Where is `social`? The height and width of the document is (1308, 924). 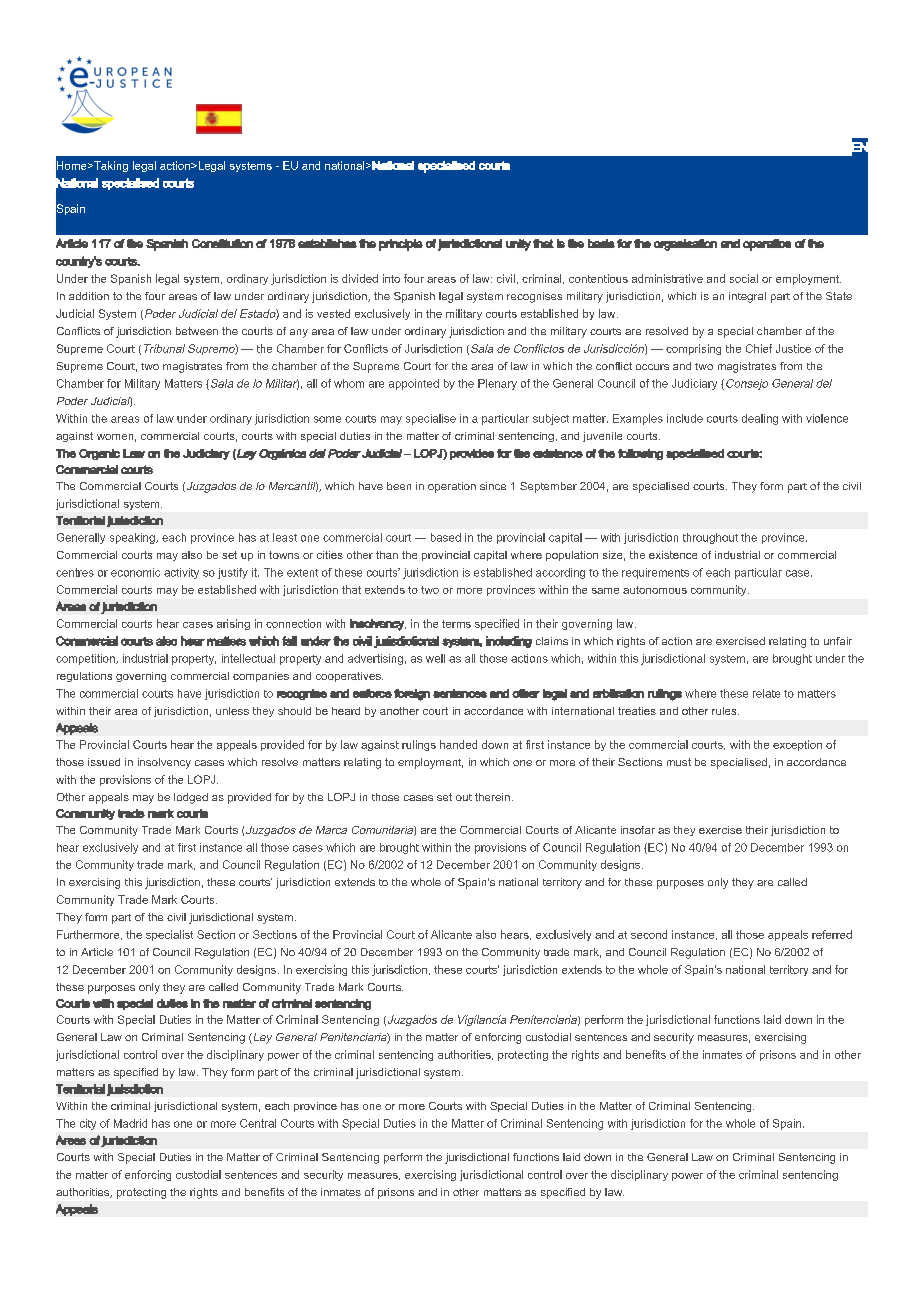 social is located at coordinates (744, 278).
